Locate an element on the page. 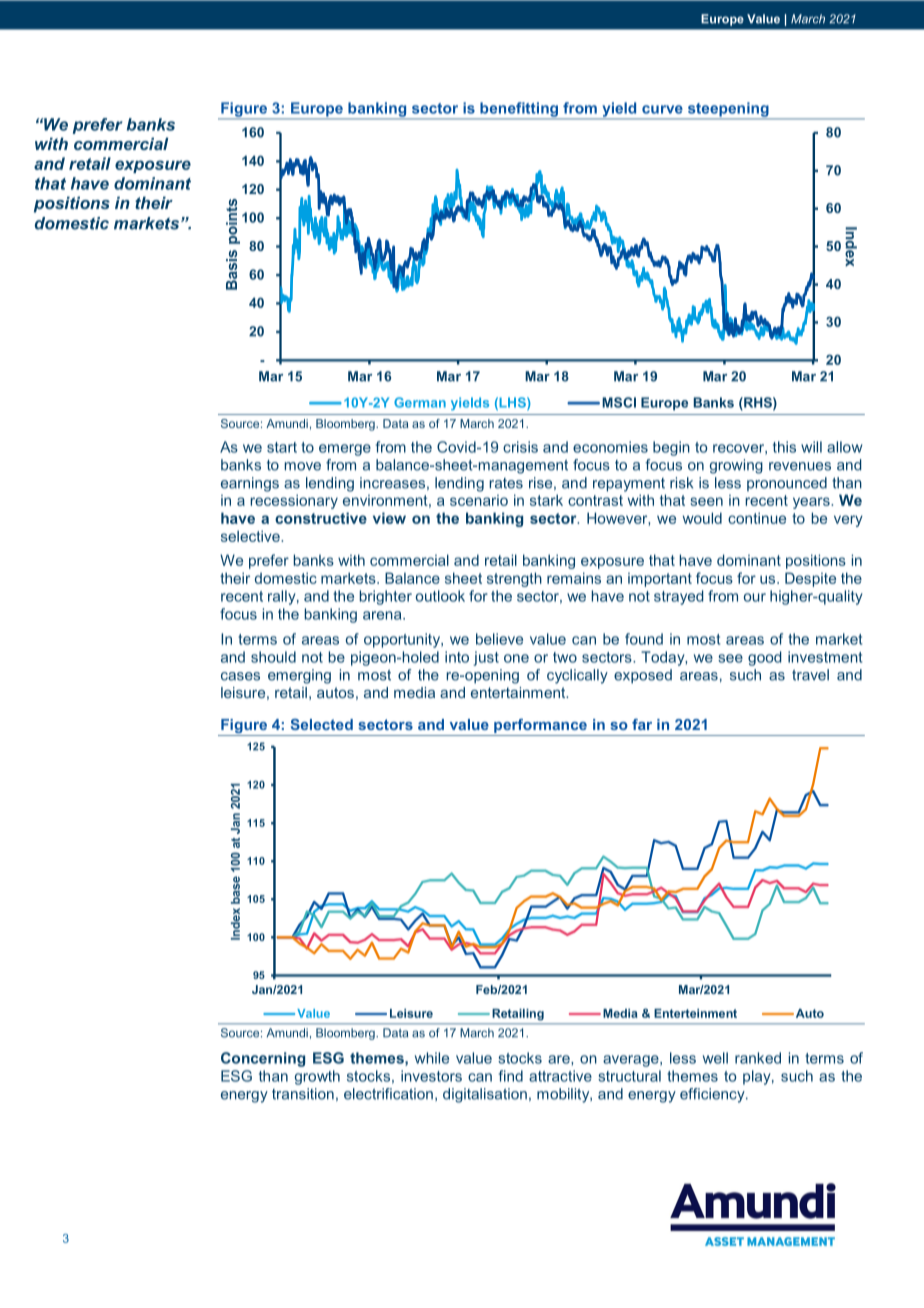  brighter is located at coordinates (386, 597).
